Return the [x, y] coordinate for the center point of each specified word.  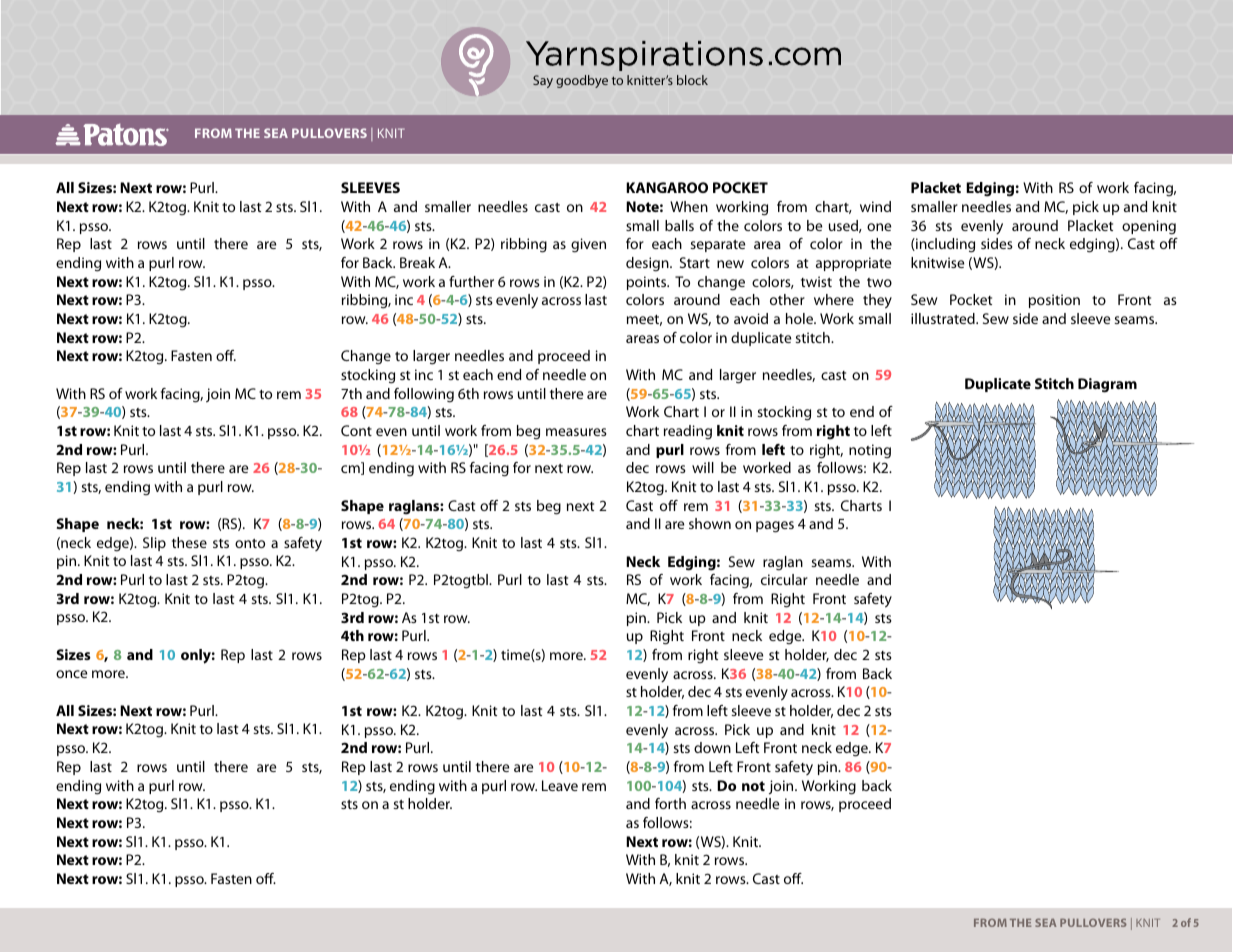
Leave [560, 785]
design [648, 264]
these [189, 542]
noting [870, 451]
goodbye [582, 81]
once [71, 674]
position [1054, 301]
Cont [356, 430]
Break [417, 262]
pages [775, 527]
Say [543, 81]
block [692, 80]
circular [784, 579]
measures [576, 432]
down [712, 747]
